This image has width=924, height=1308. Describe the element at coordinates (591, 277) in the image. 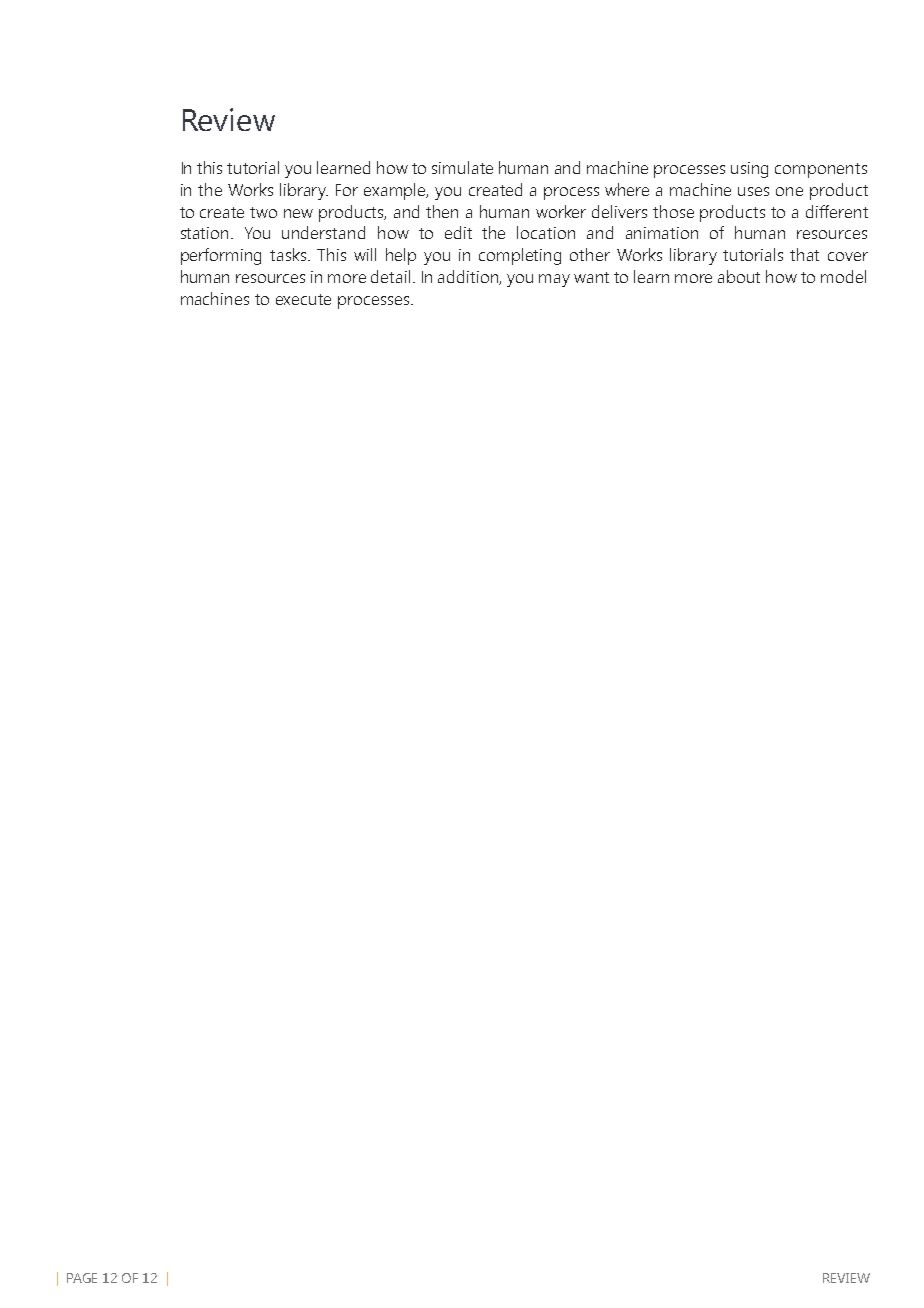

I see `want` at that location.
